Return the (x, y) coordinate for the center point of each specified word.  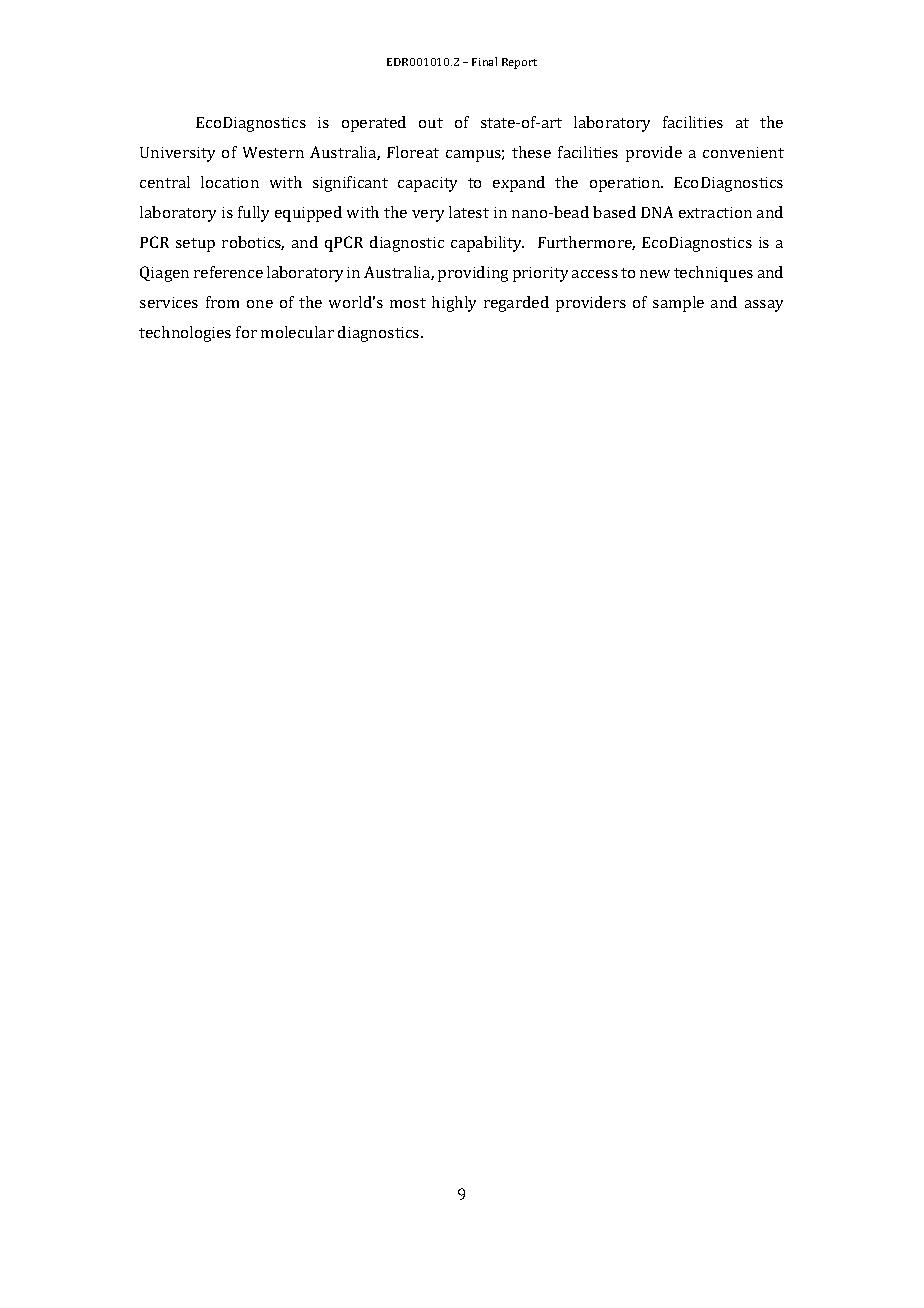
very (428, 216)
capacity (427, 184)
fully (253, 214)
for (246, 332)
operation (626, 184)
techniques (713, 274)
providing (473, 274)
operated (374, 124)
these (531, 152)
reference (228, 272)
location (230, 182)
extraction (715, 212)
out (431, 123)
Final (484, 61)
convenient (743, 152)
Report (519, 63)
